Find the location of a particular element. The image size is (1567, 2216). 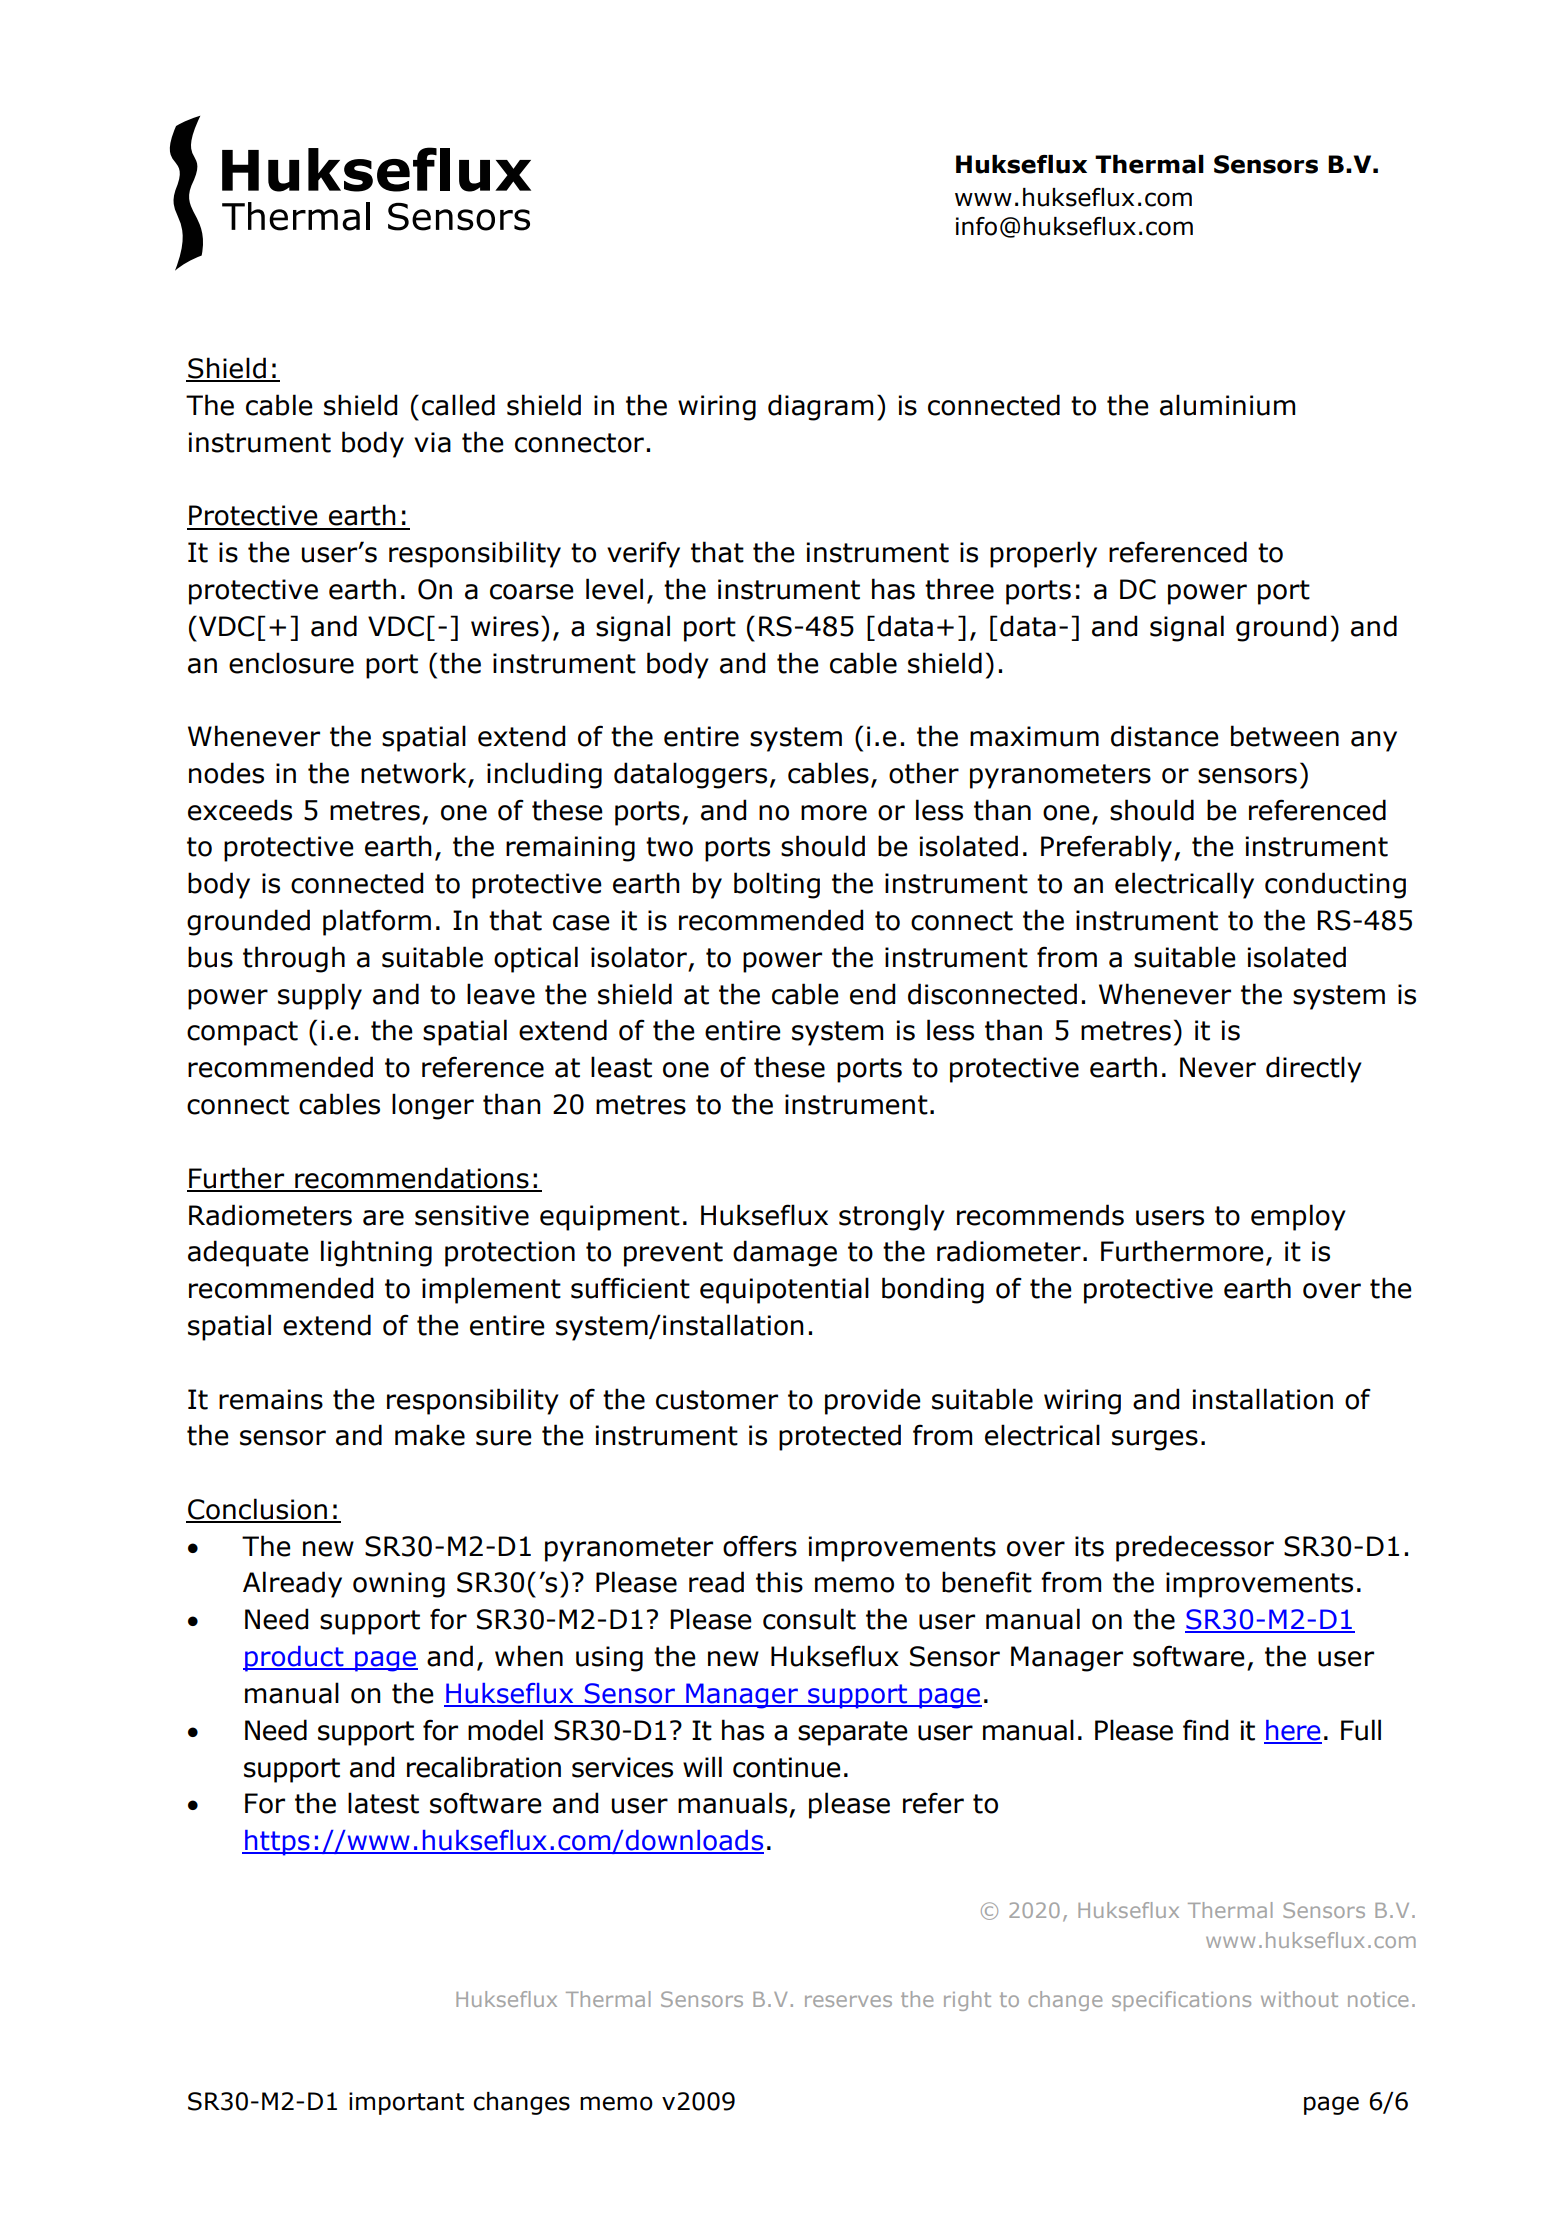

aluminium is located at coordinates (1227, 405).
